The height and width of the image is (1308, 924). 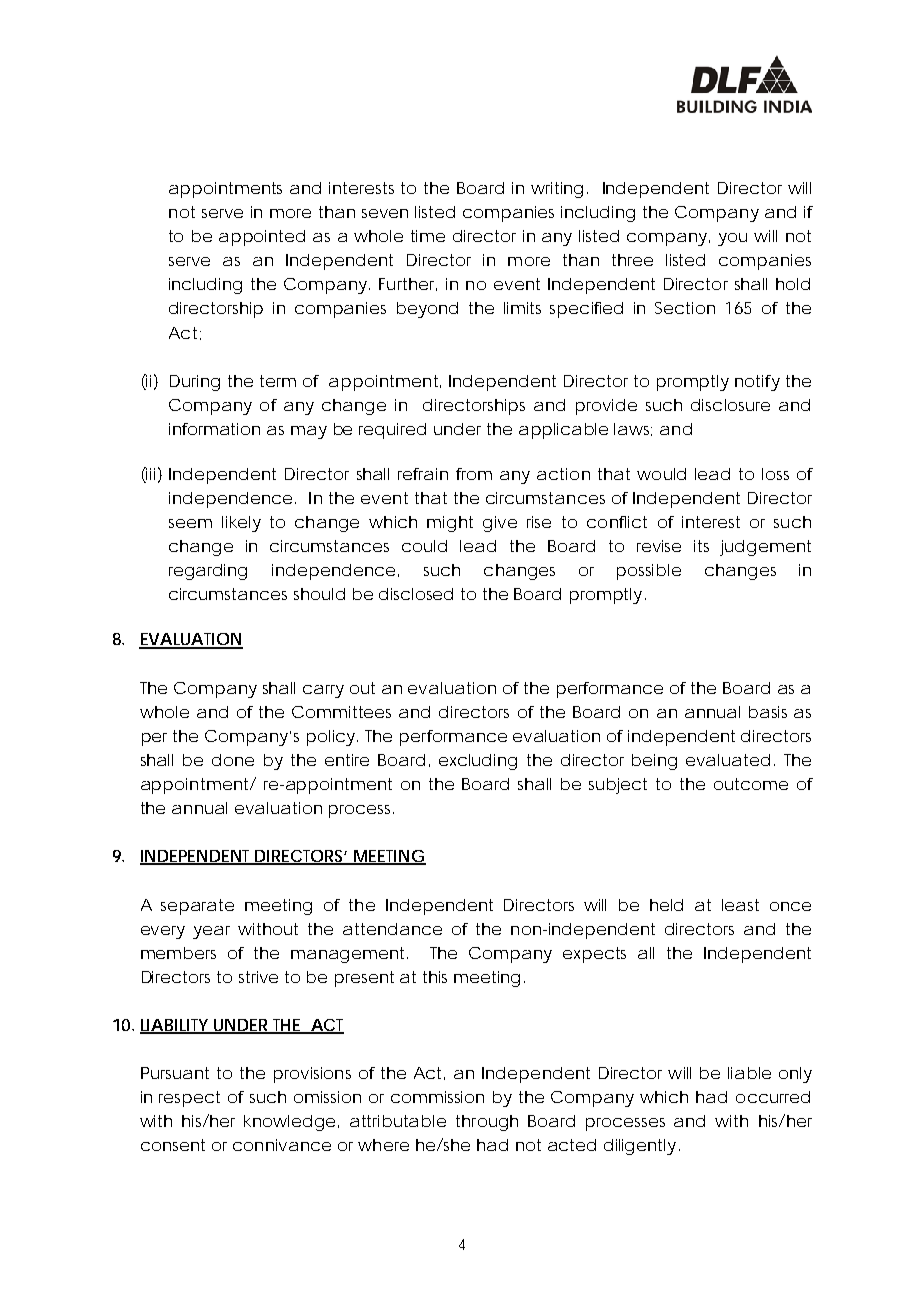 I want to click on respect, so click(x=189, y=1099).
